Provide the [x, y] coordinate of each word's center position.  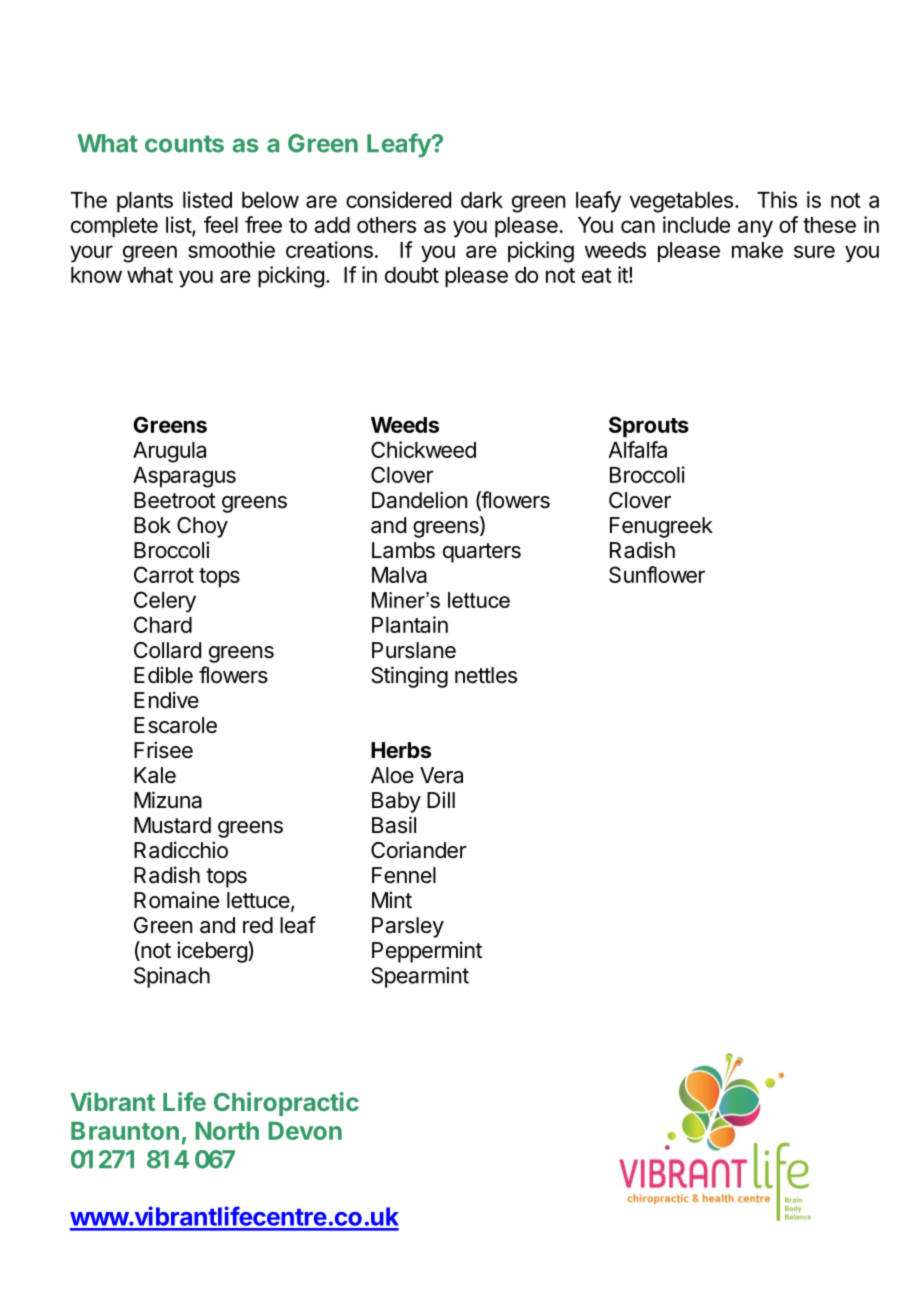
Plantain [410, 624]
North [227, 1131]
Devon [305, 1131]
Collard [167, 650]
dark [482, 200]
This [777, 199]
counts [184, 144]
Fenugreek [661, 527]
